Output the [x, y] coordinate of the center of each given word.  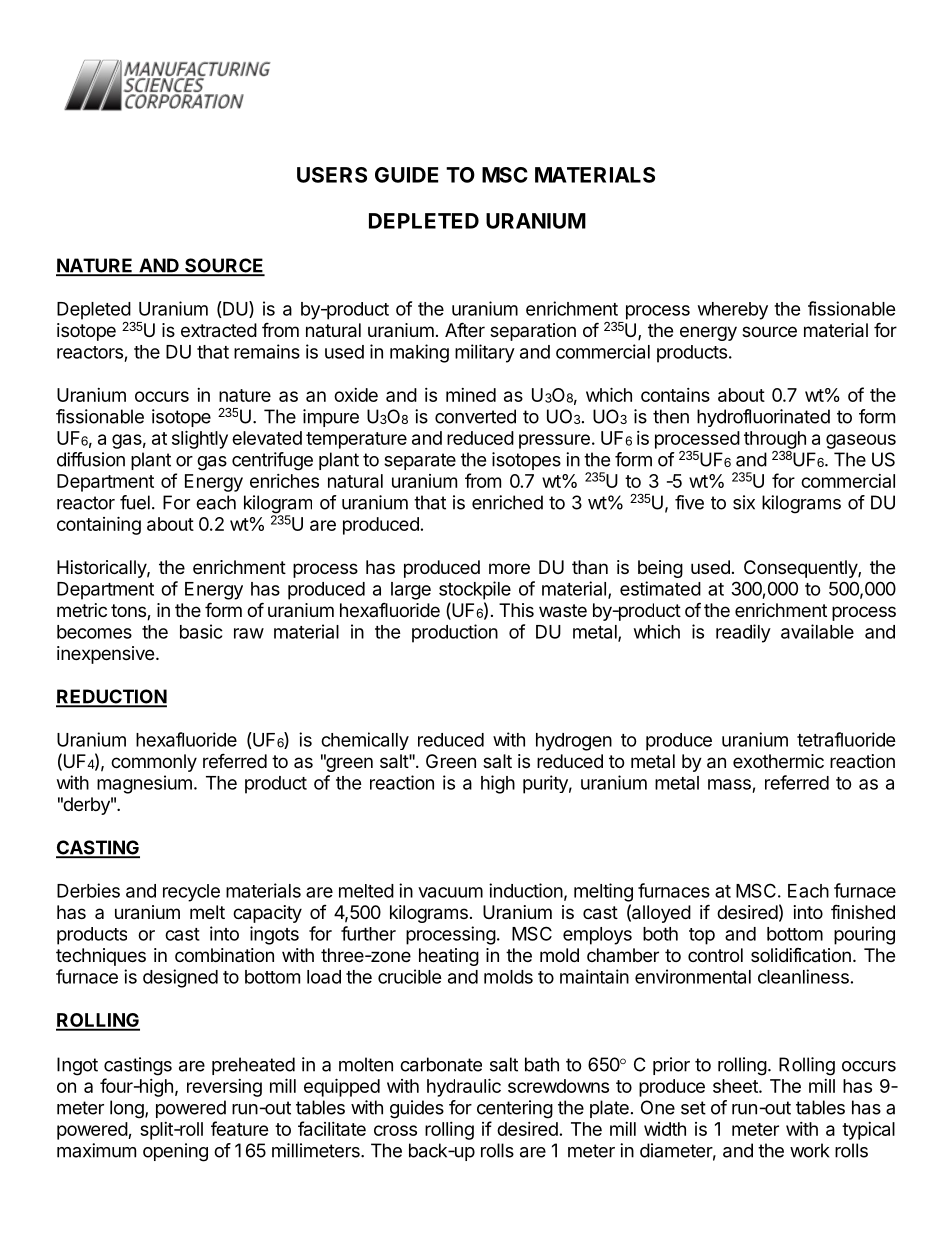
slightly [200, 439]
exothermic [778, 761]
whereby [733, 311]
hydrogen [574, 742]
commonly [154, 763]
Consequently [801, 569]
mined [471, 395]
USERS [332, 175]
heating [449, 957]
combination [224, 955]
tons [129, 612]
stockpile [475, 590]
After [465, 329]
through [775, 440]
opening [175, 1152]
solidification [801, 955]
